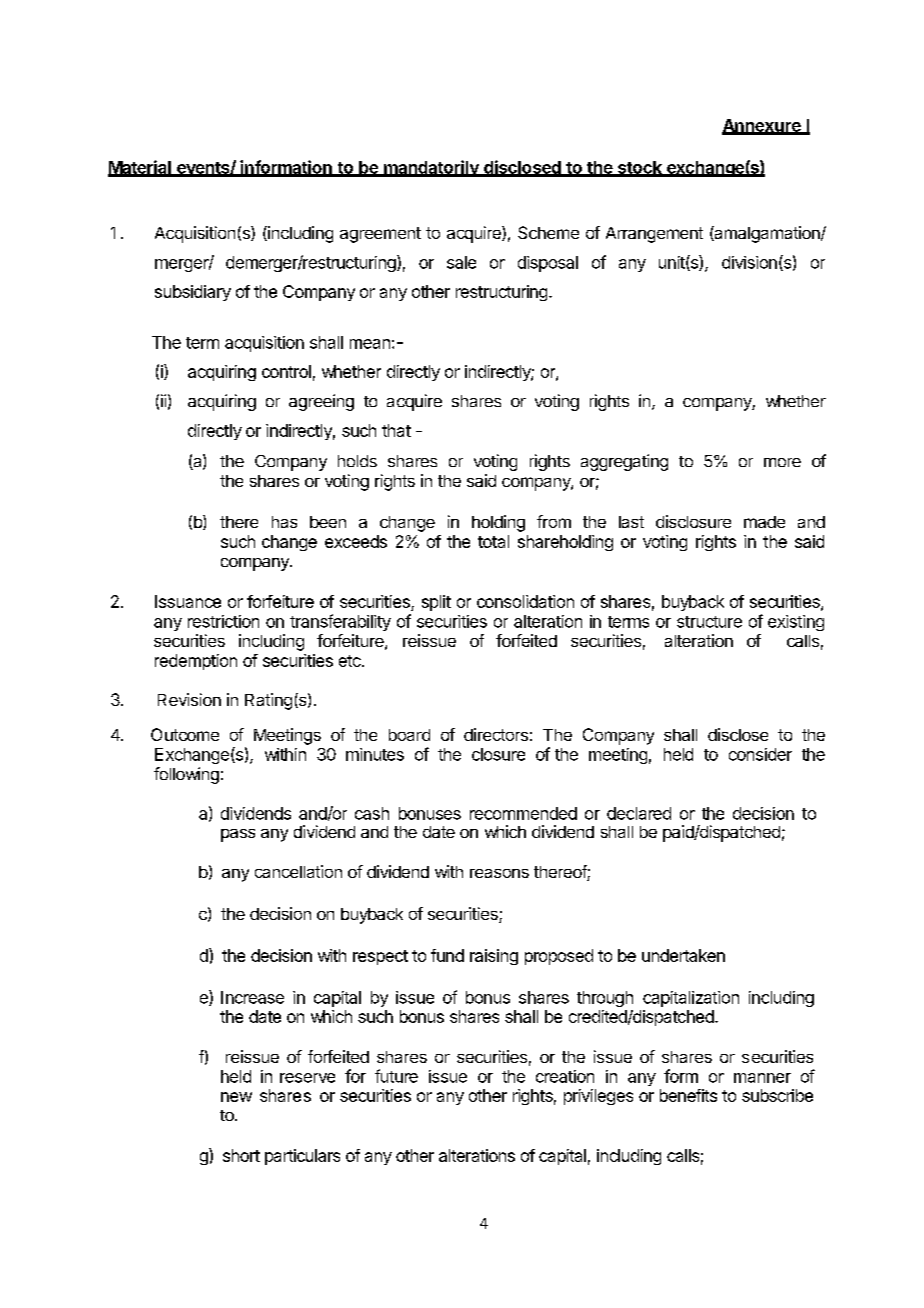 The image size is (924, 1308). What do you see at coordinates (654, 235) in the page?
I see `Arrangement` at bounding box center [654, 235].
